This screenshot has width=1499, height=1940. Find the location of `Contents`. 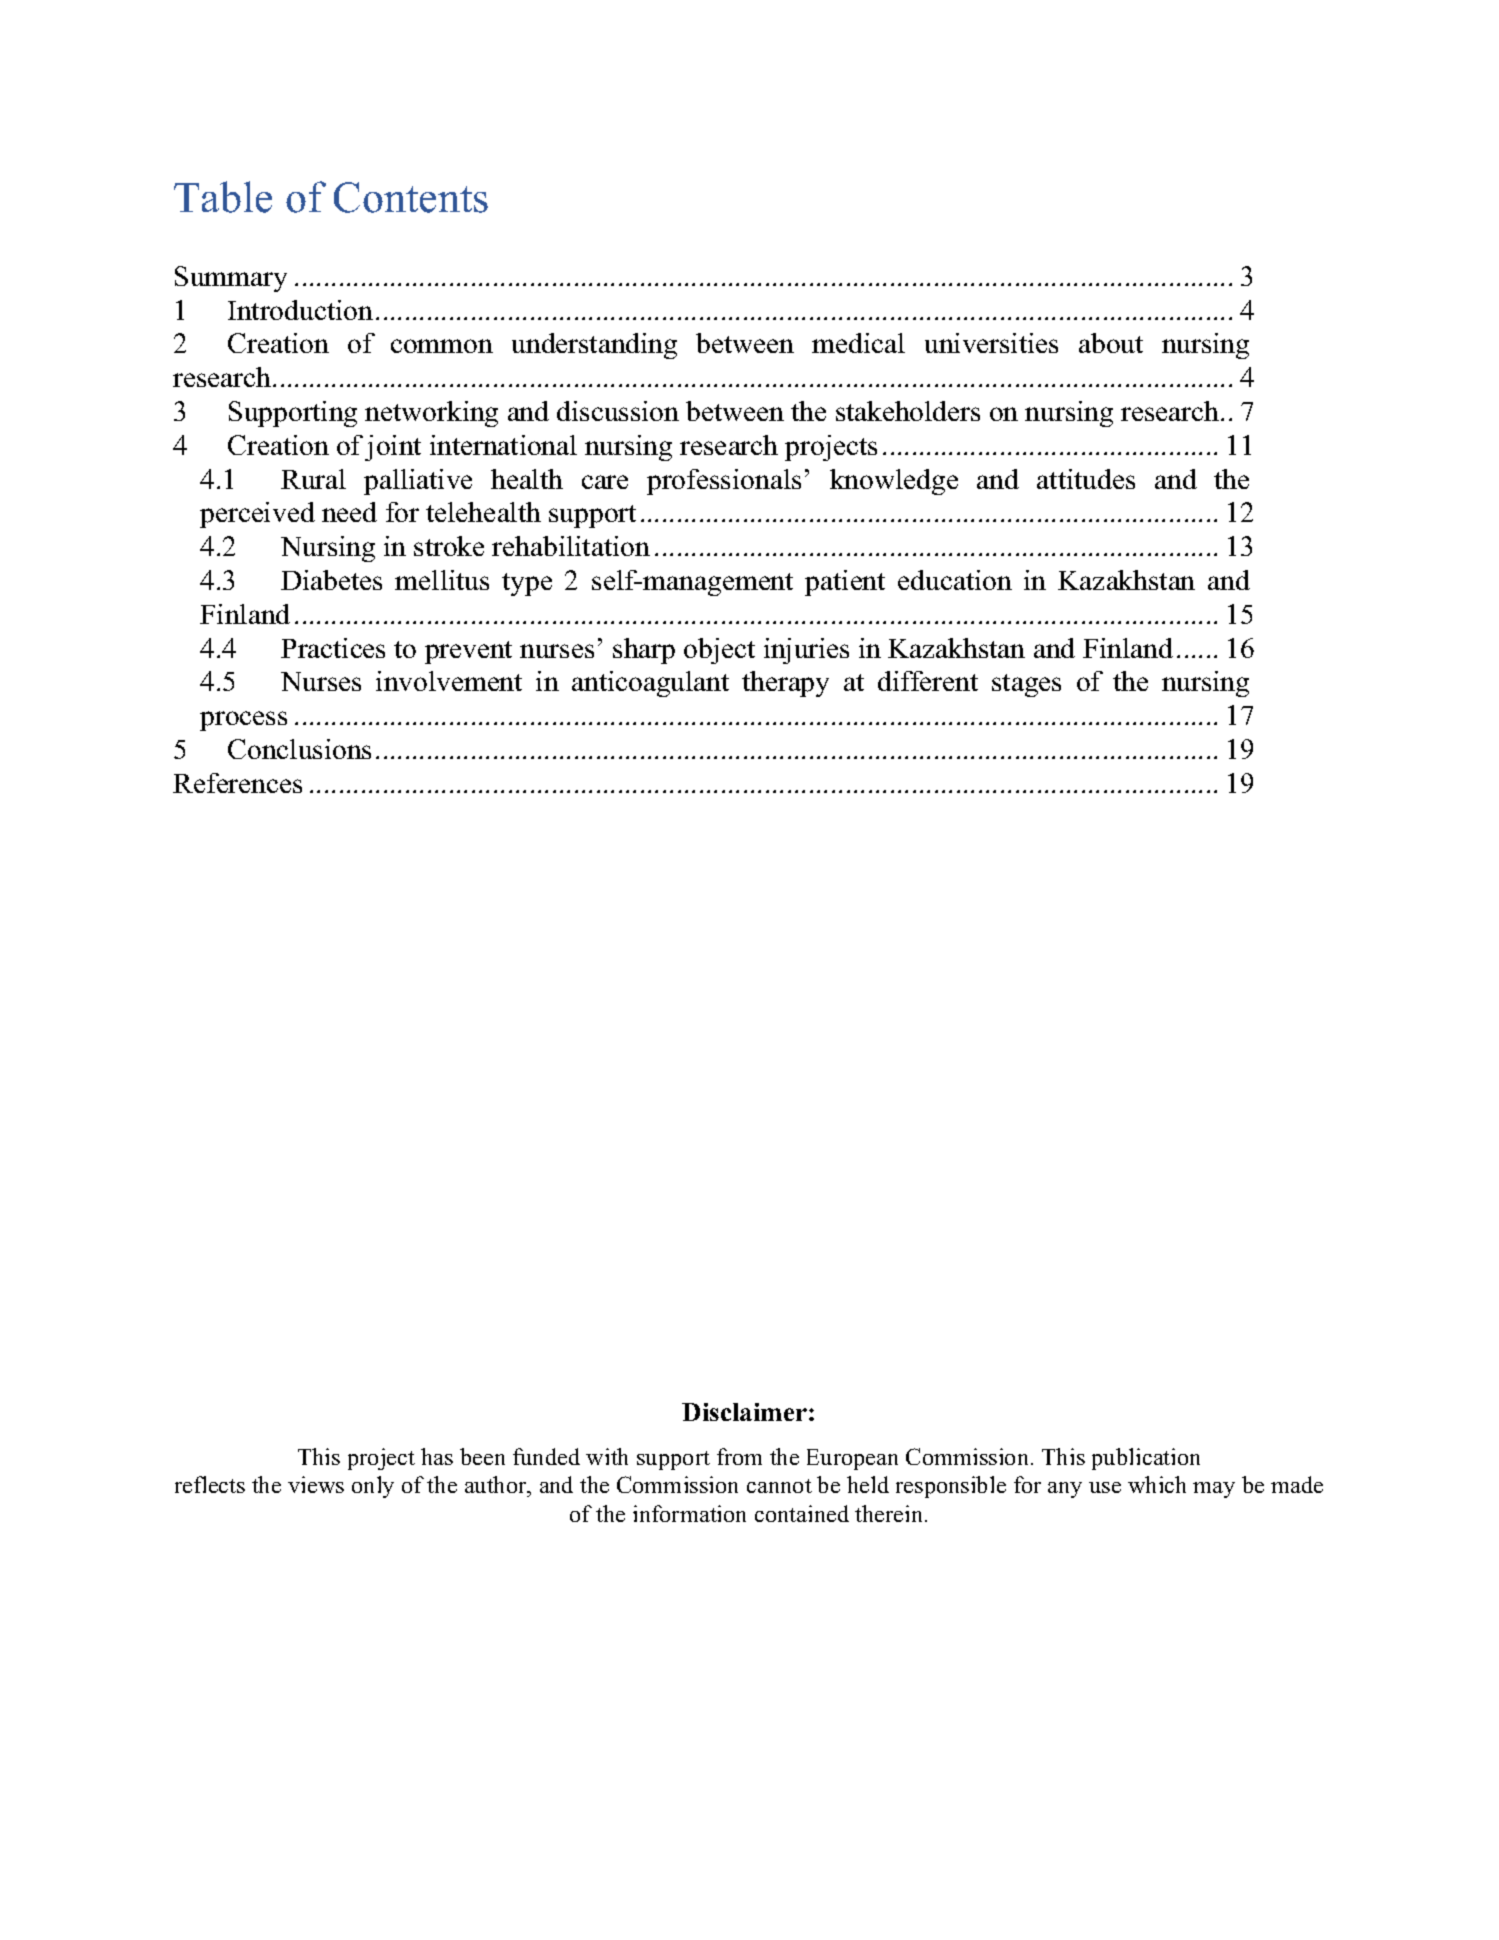

Contents is located at coordinates (411, 197).
